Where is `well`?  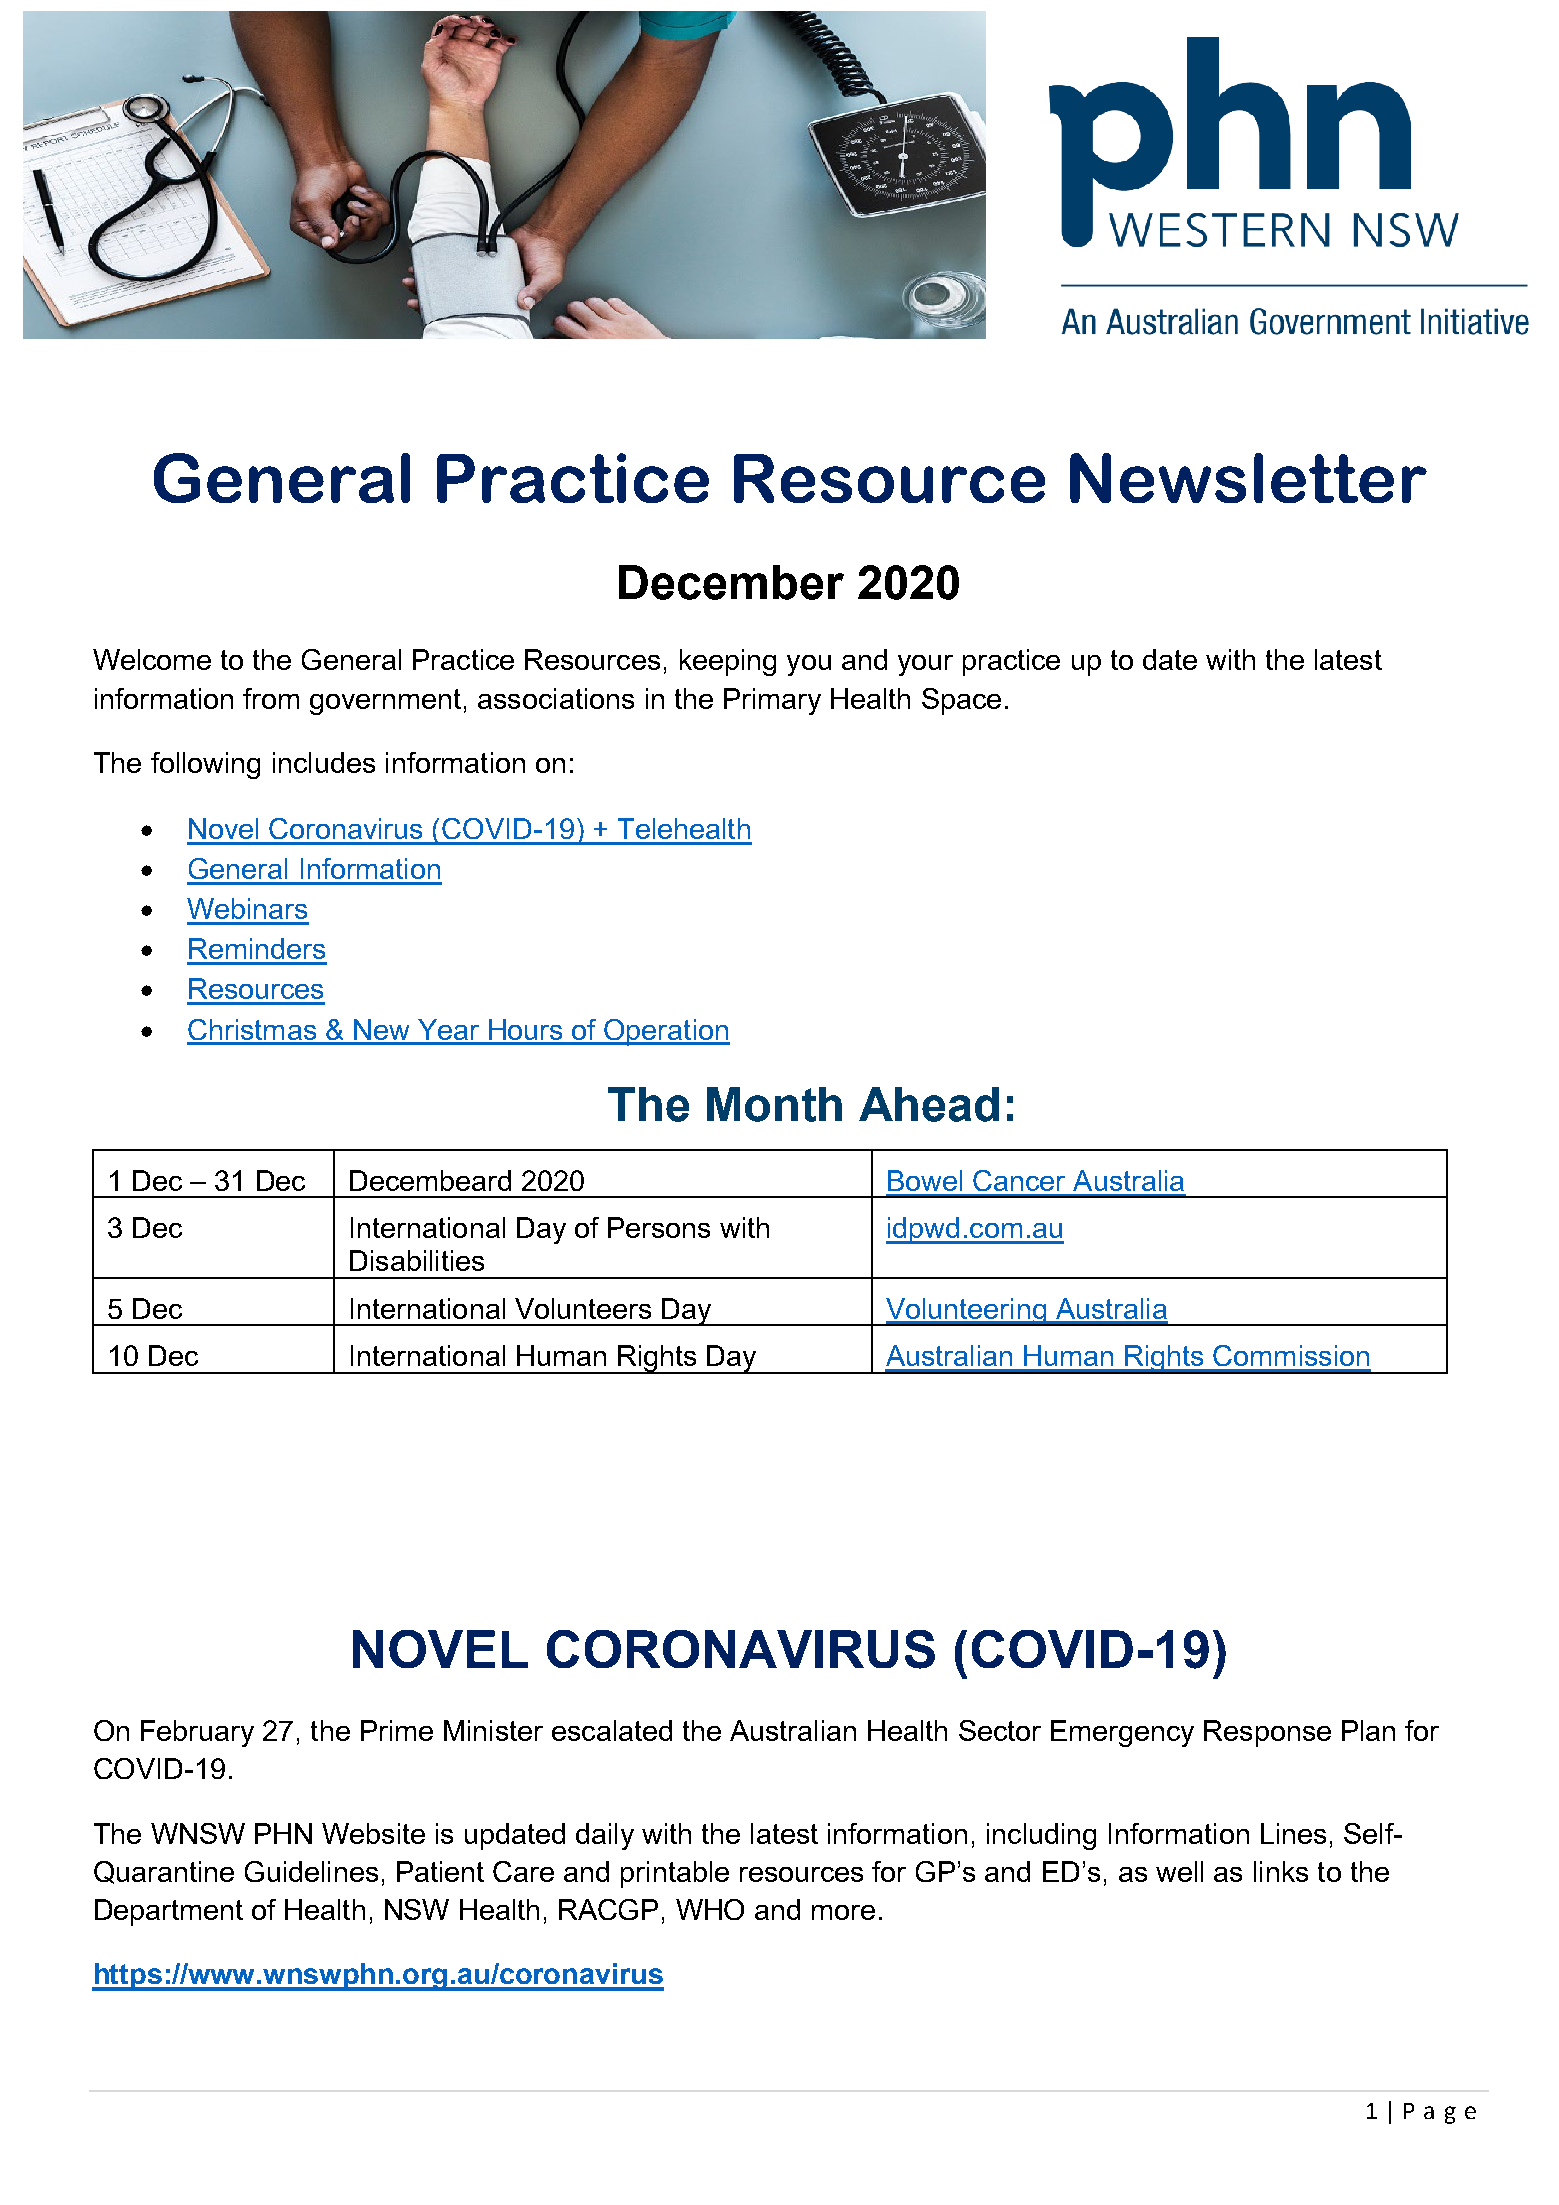 well is located at coordinates (1179, 1871).
